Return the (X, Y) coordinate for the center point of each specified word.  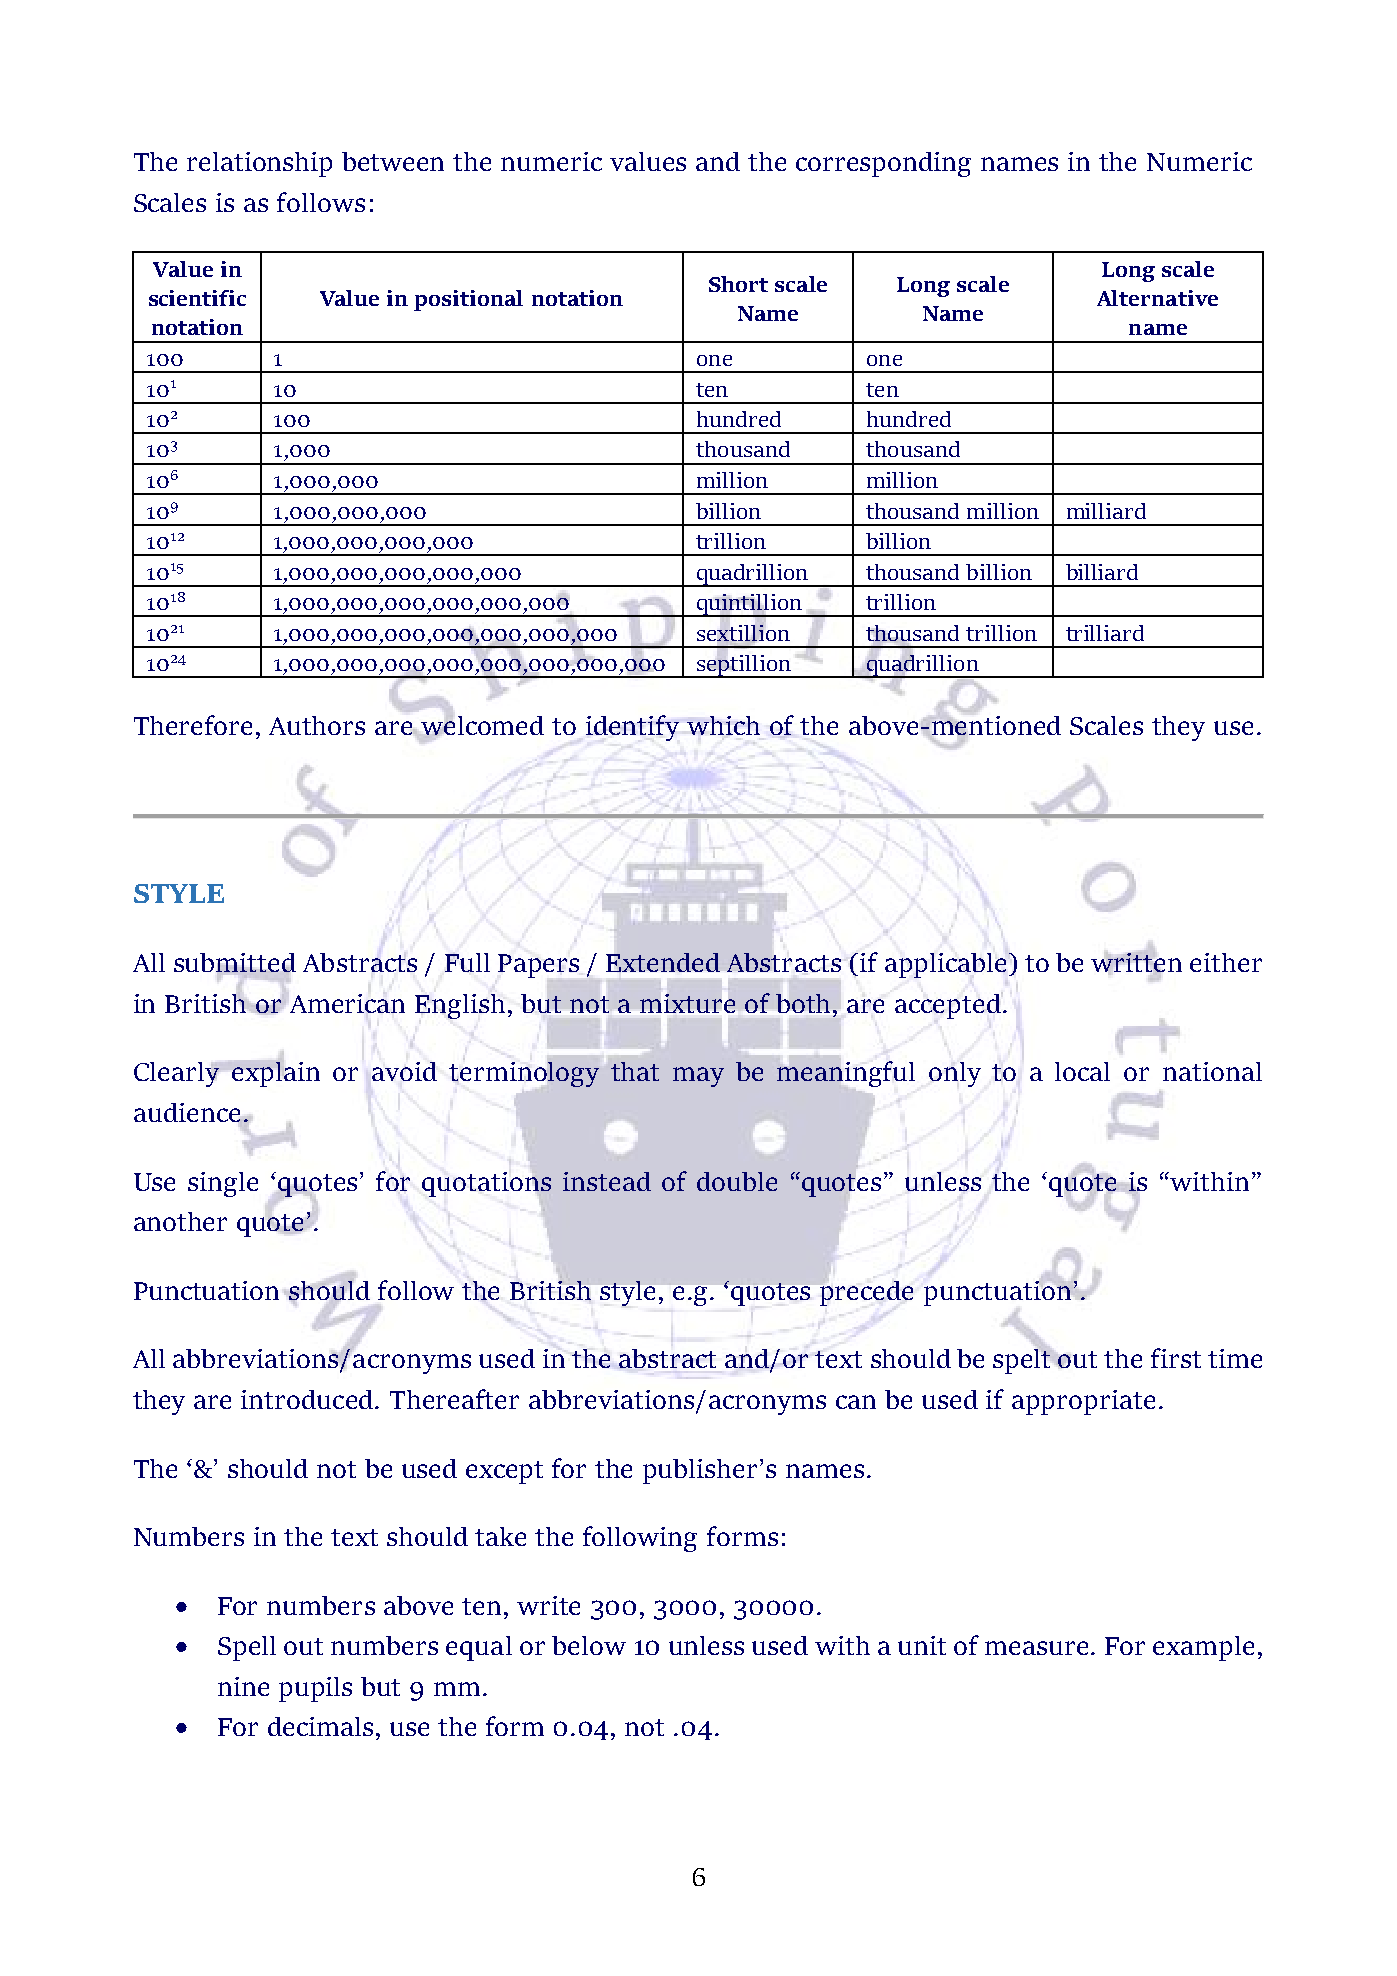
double (737, 1181)
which (723, 725)
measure (1038, 1648)
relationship (259, 164)
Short (738, 284)
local (1082, 1071)
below (589, 1645)
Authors (317, 725)
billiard (1102, 572)
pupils (315, 1689)
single (223, 1184)
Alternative (1157, 298)
